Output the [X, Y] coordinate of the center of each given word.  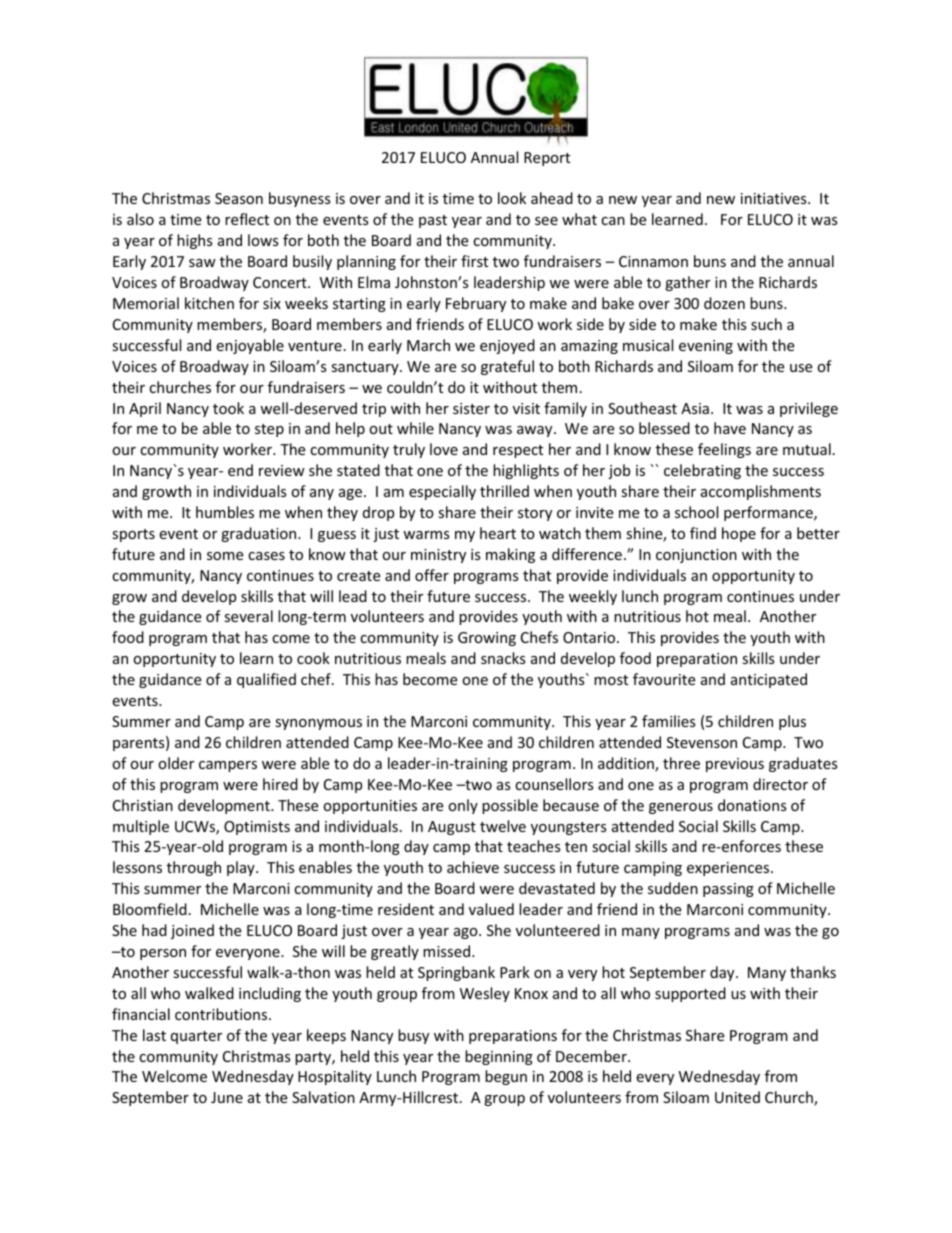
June [227, 1097]
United [737, 1097]
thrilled [504, 491]
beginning [499, 1057]
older [176, 763]
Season [239, 198]
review [282, 470]
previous [735, 765]
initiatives [775, 198]
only [463, 806]
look [512, 198]
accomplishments [761, 492]
